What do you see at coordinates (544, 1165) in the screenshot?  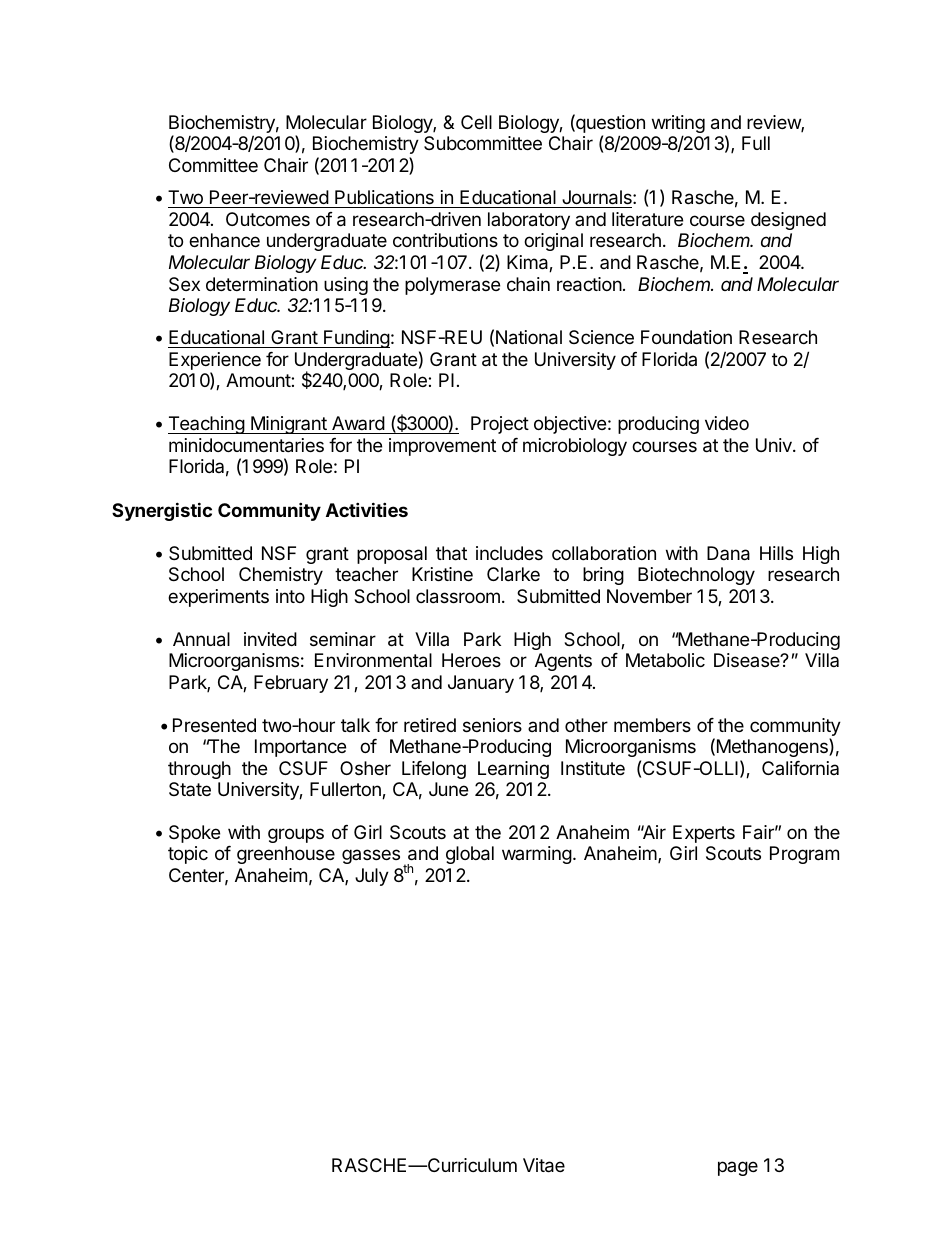 I see `Vitae` at bounding box center [544, 1165].
